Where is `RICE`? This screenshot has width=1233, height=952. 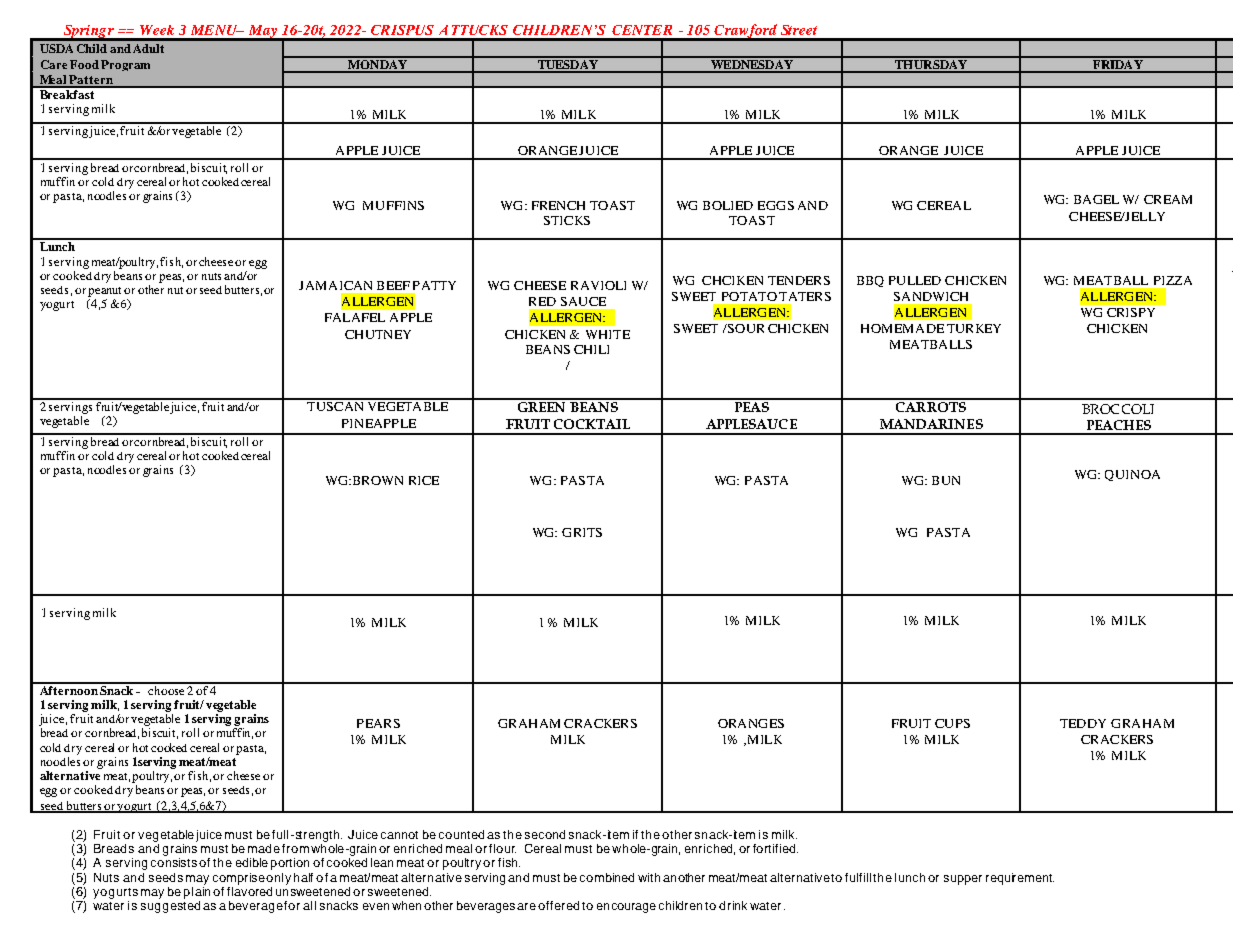
RICE is located at coordinates (424, 480).
